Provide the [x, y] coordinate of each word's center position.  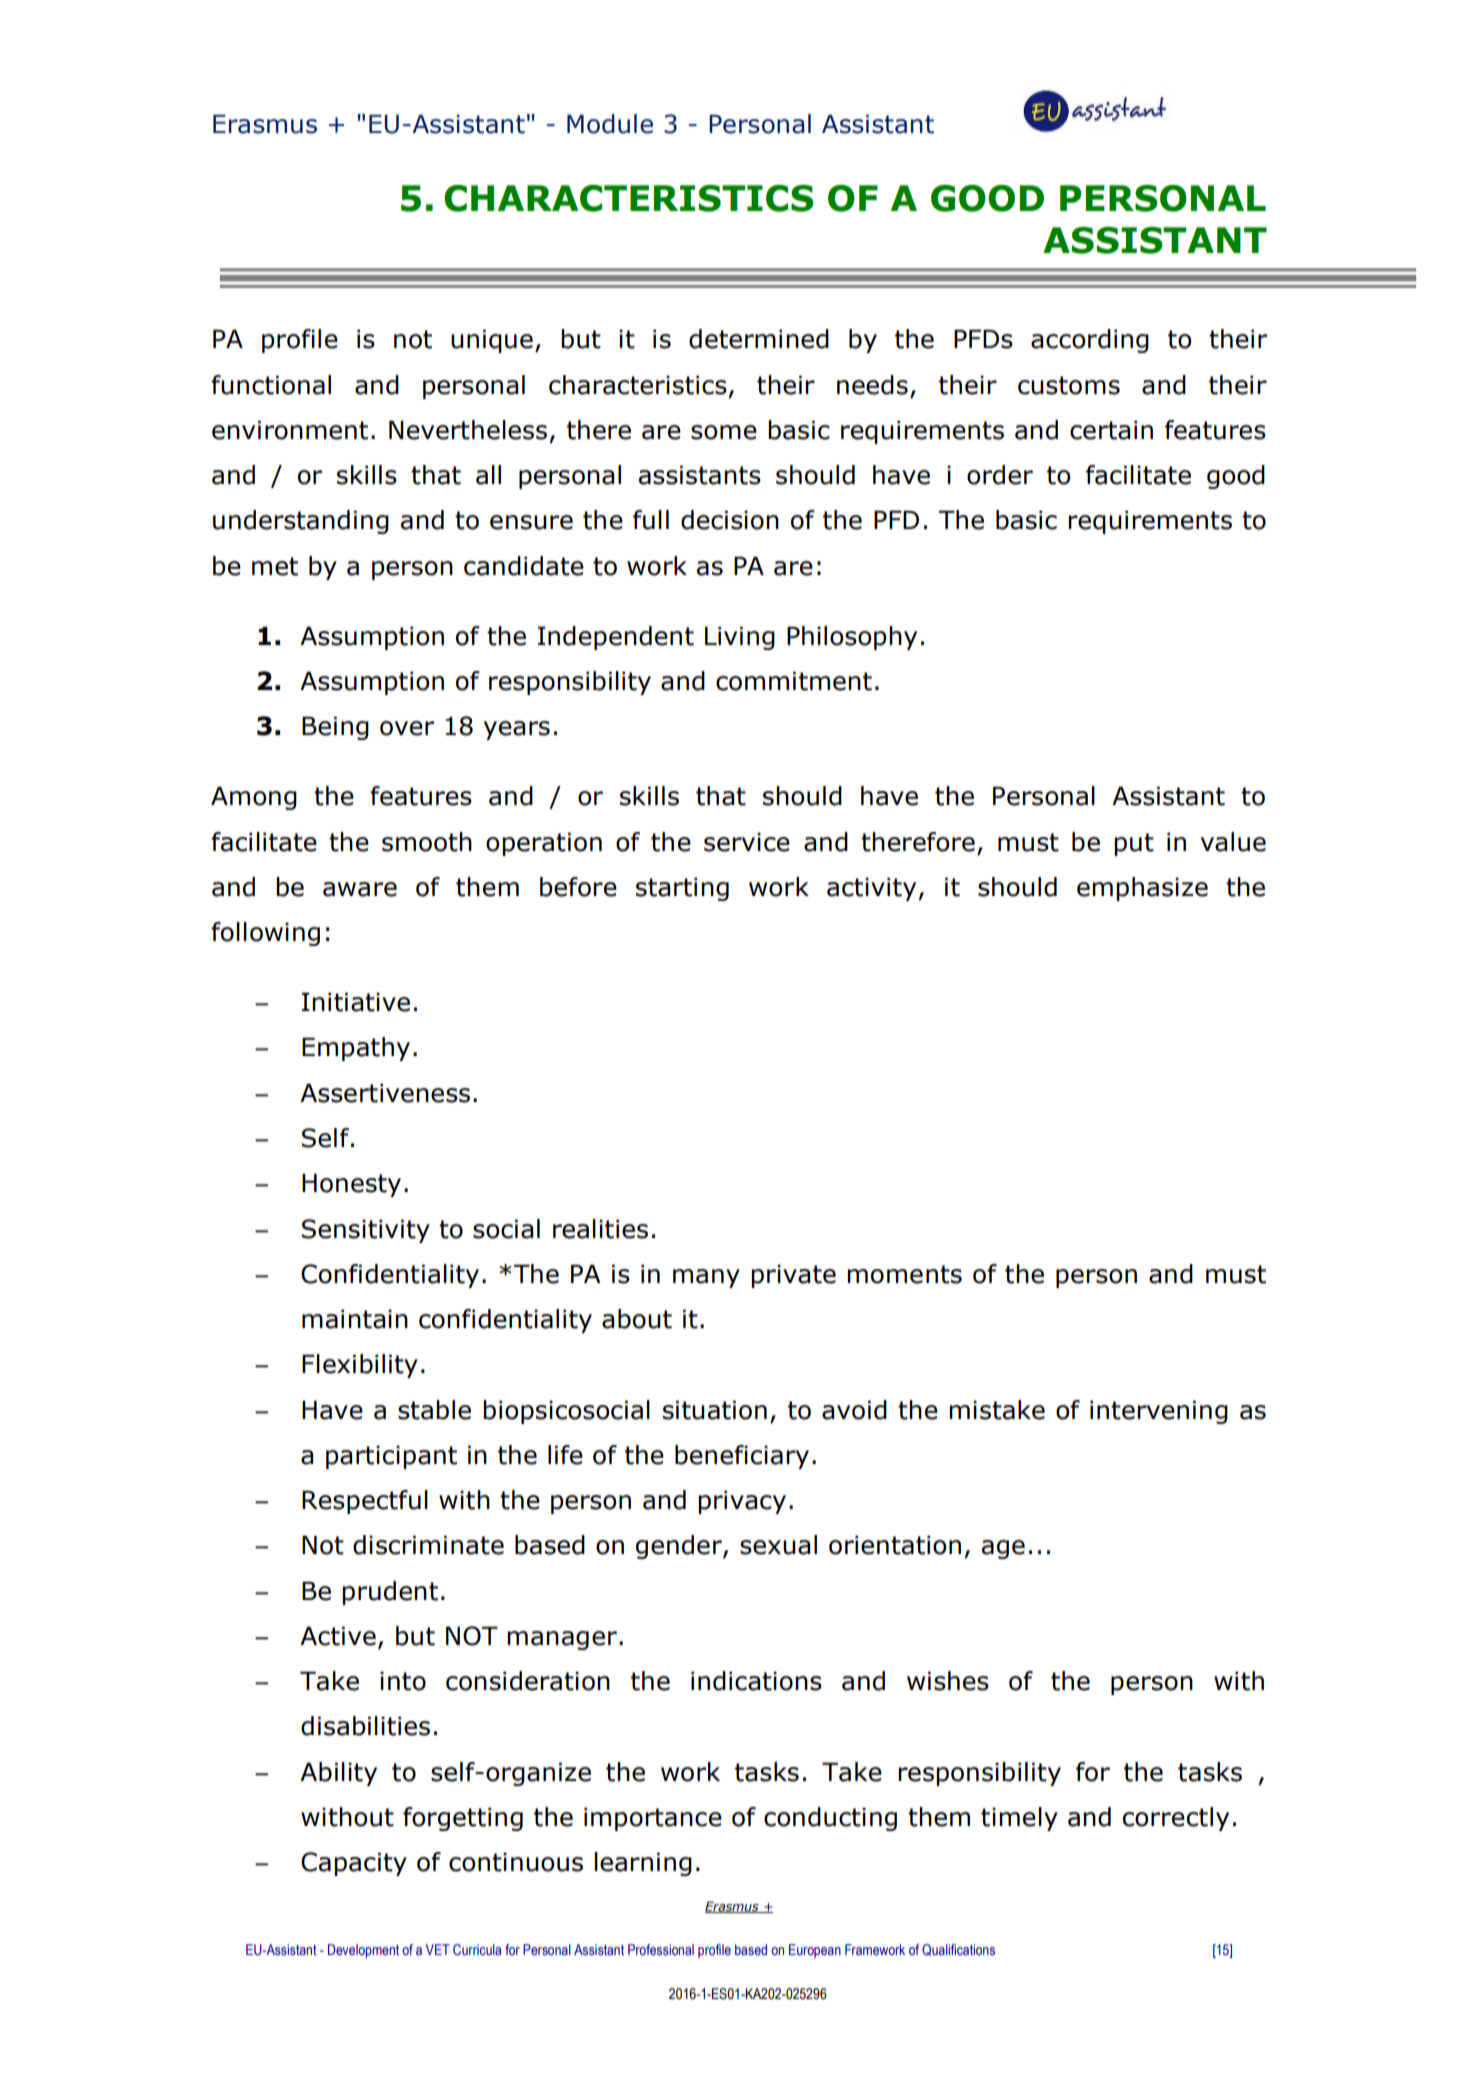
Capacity [354, 1864]
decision [730, 520]
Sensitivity [366, 1231]
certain [1111, 430]
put [1134, 844]
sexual [778, 1545]
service [747, 842]
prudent [390, 1593]
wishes [948, 1681]
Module [610, 124]
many [706, 1278]
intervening [1159, 1412]
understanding [301, 522]
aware [360, 889]
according [1090, 341]
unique [492, 341]
